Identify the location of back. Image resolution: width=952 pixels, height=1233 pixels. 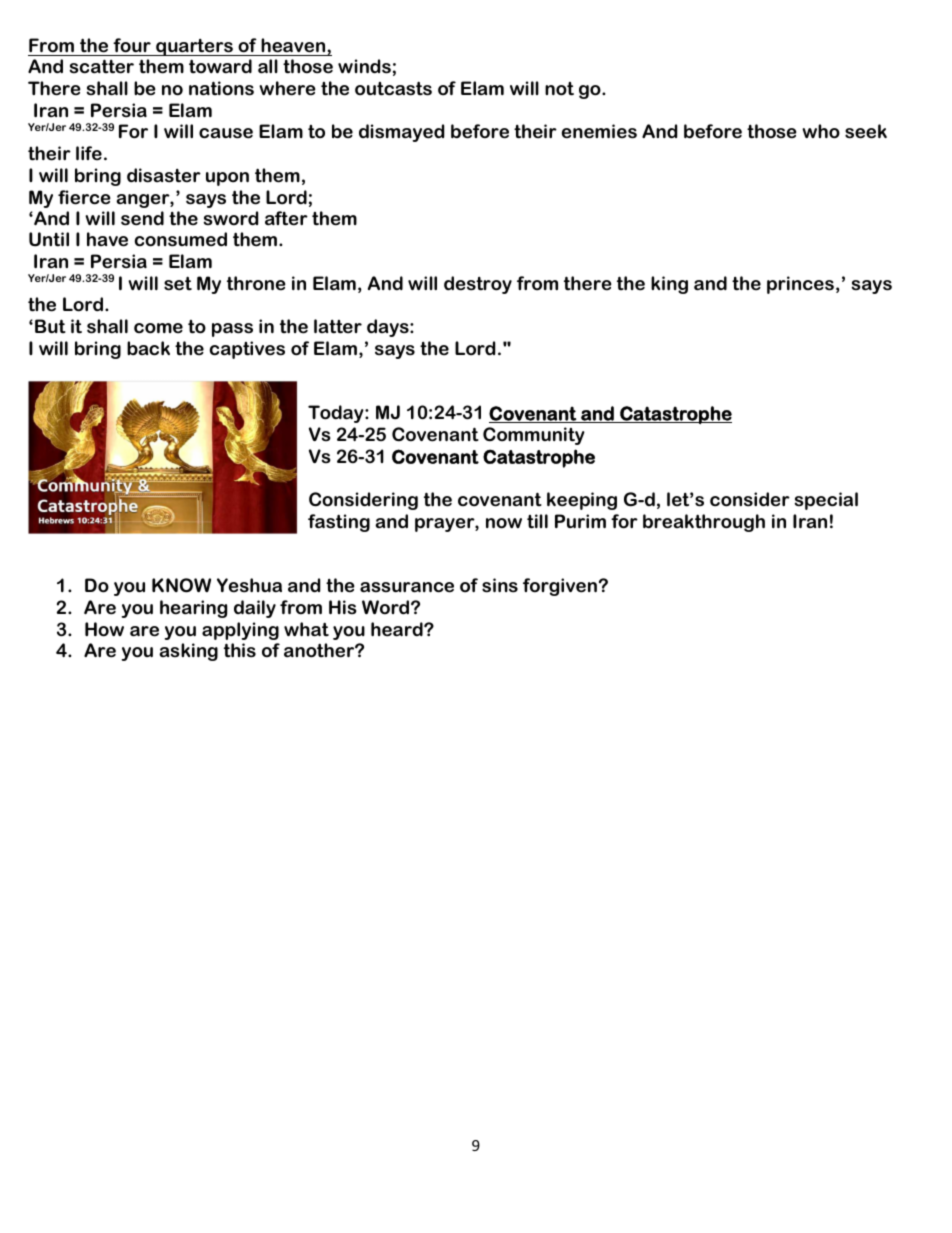
(148, 348).
